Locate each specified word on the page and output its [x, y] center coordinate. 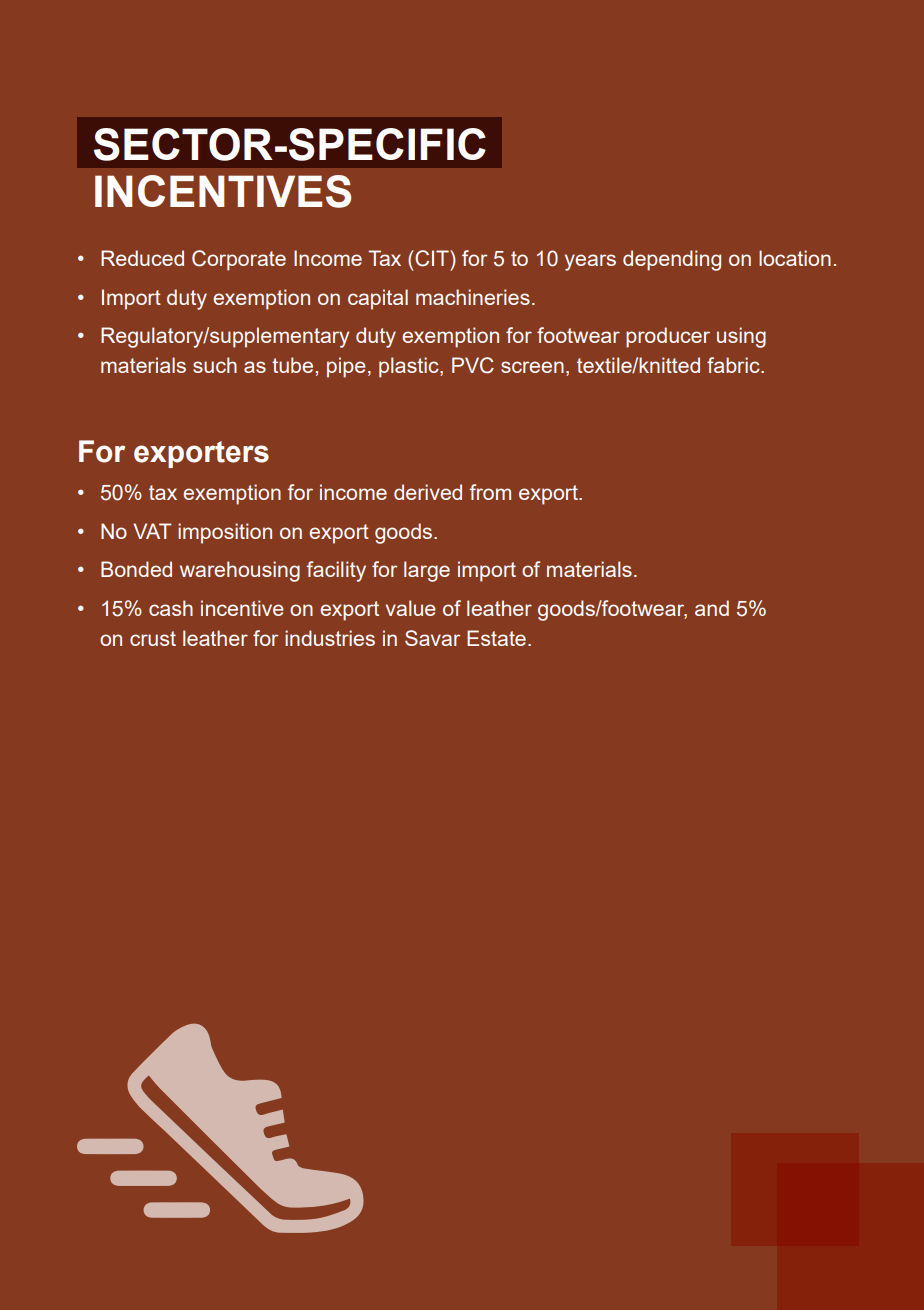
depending [672, 260]
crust [153, 638]
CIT [432, 258]
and [712, 608]
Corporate [239, 260]
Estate [496, 638]
